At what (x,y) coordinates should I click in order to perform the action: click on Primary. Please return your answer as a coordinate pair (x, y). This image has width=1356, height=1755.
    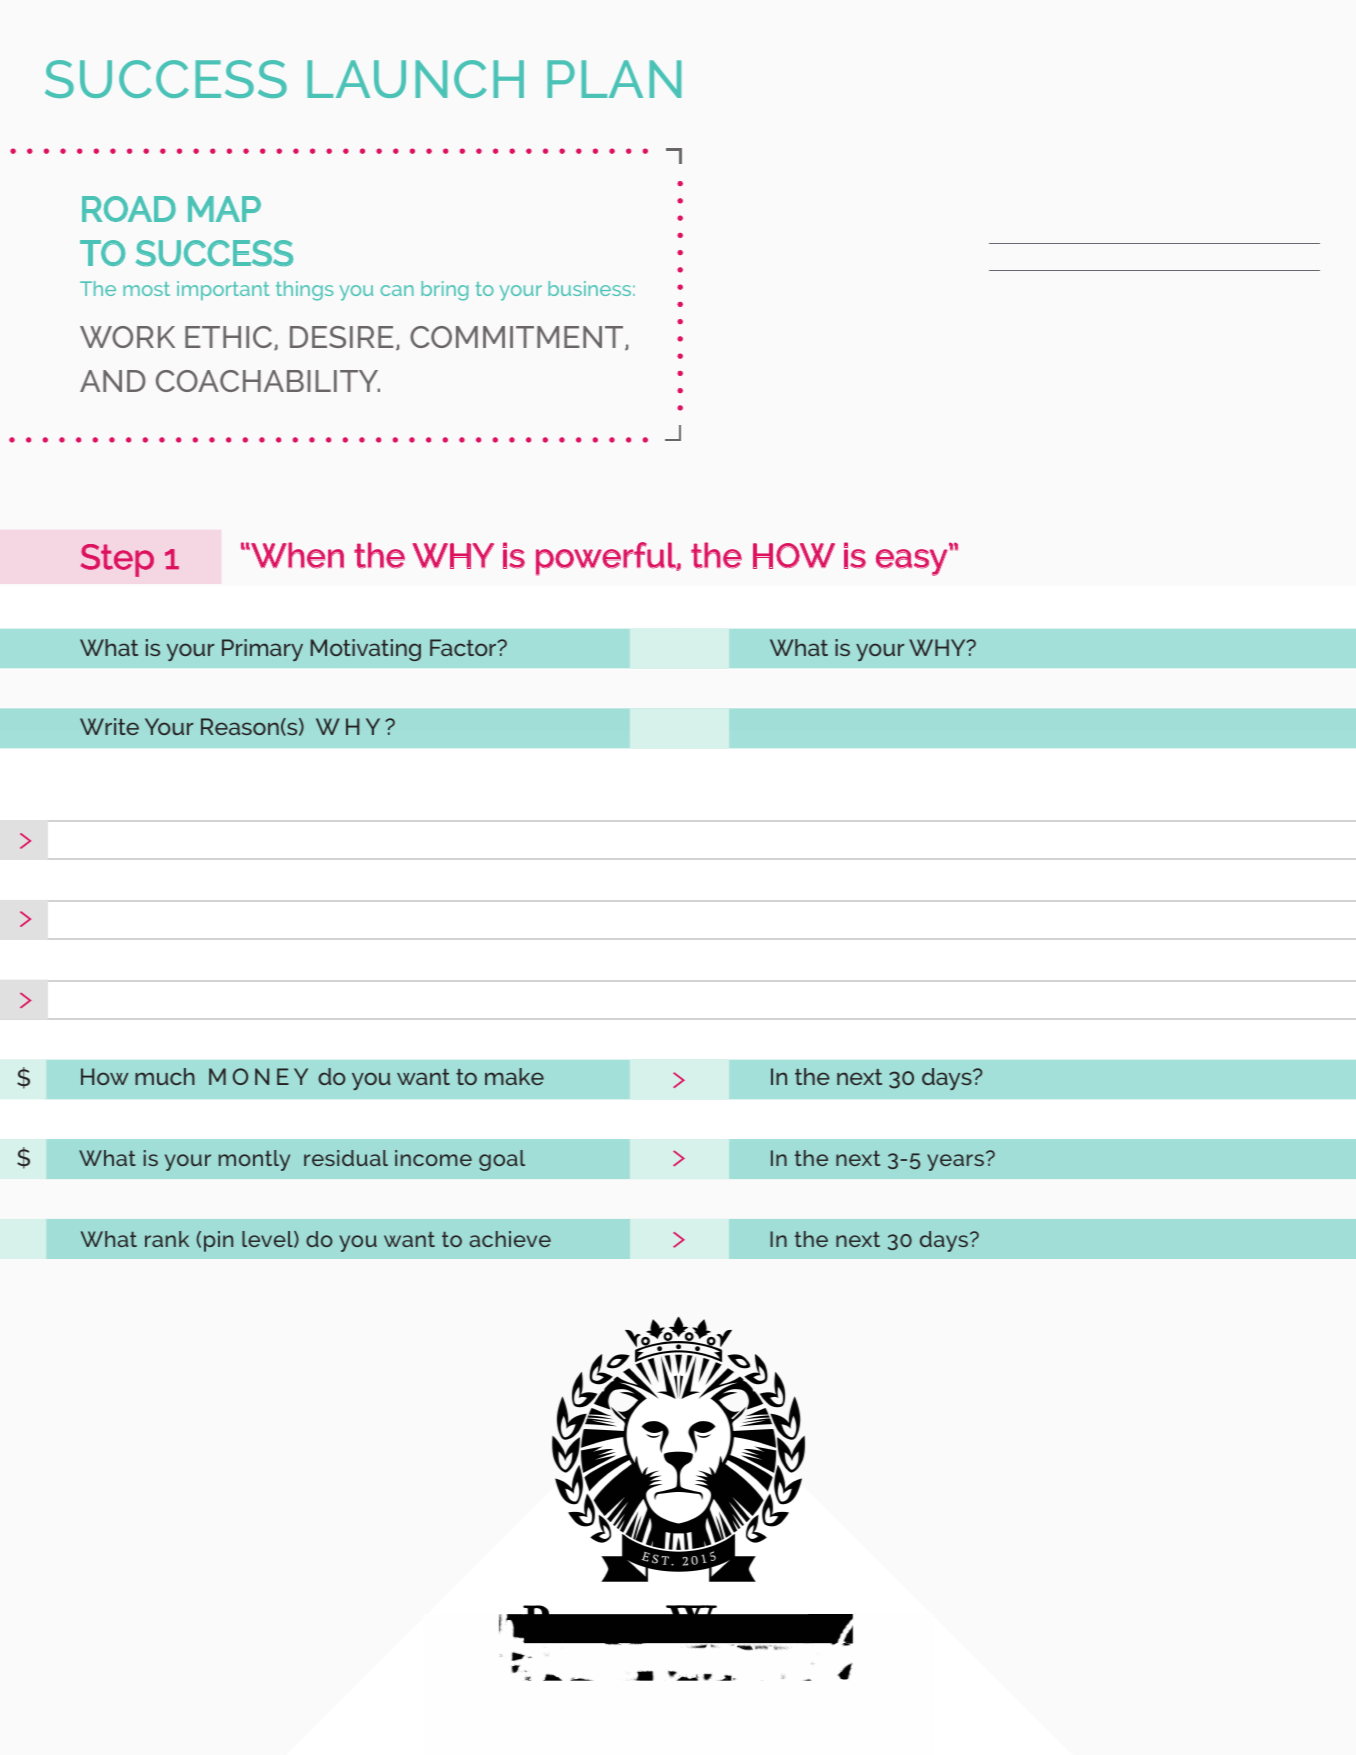
    Looking at the image, I should click on (262, 650).
